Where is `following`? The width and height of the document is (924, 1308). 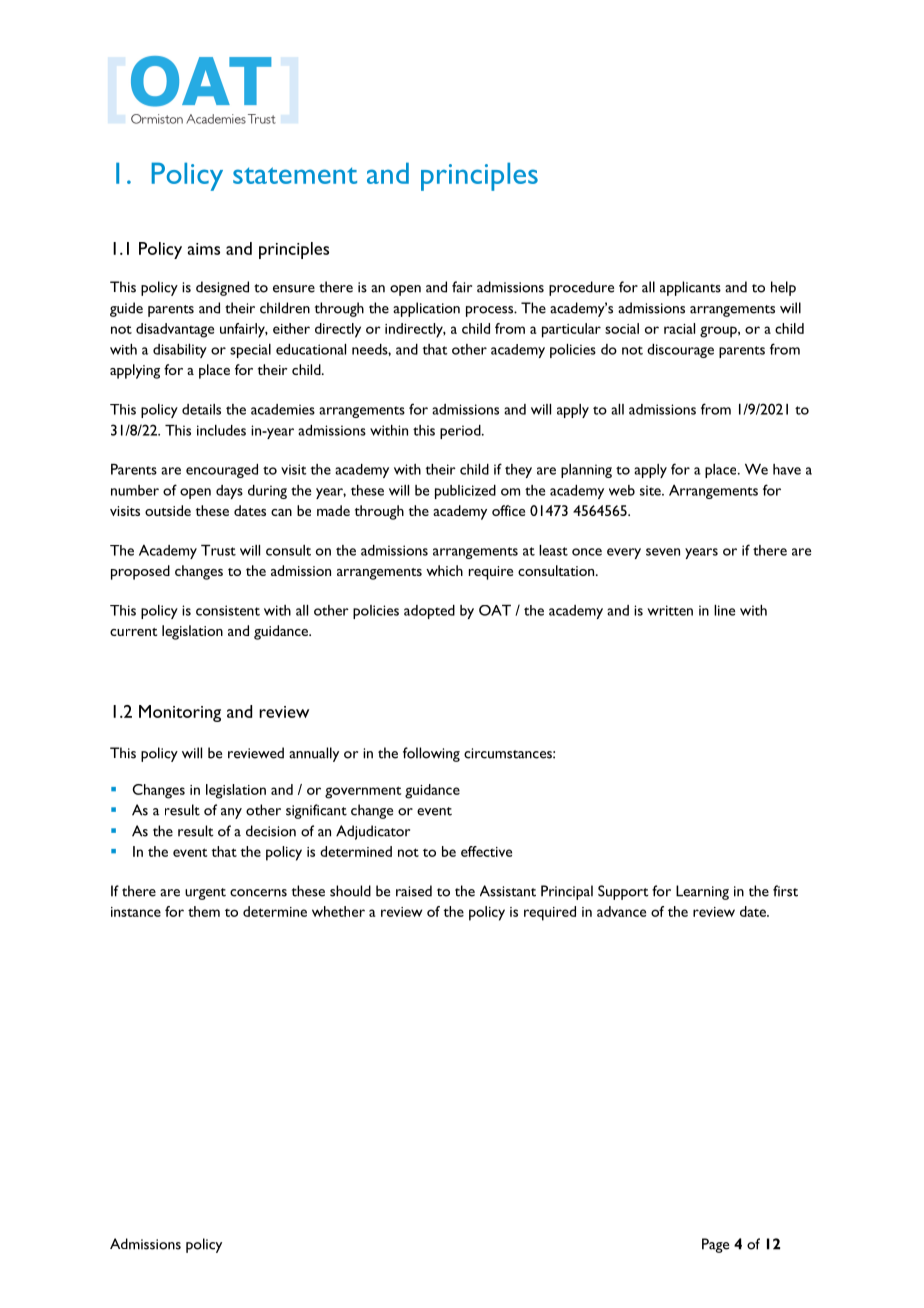 following is located at coordinates (431, 754).
